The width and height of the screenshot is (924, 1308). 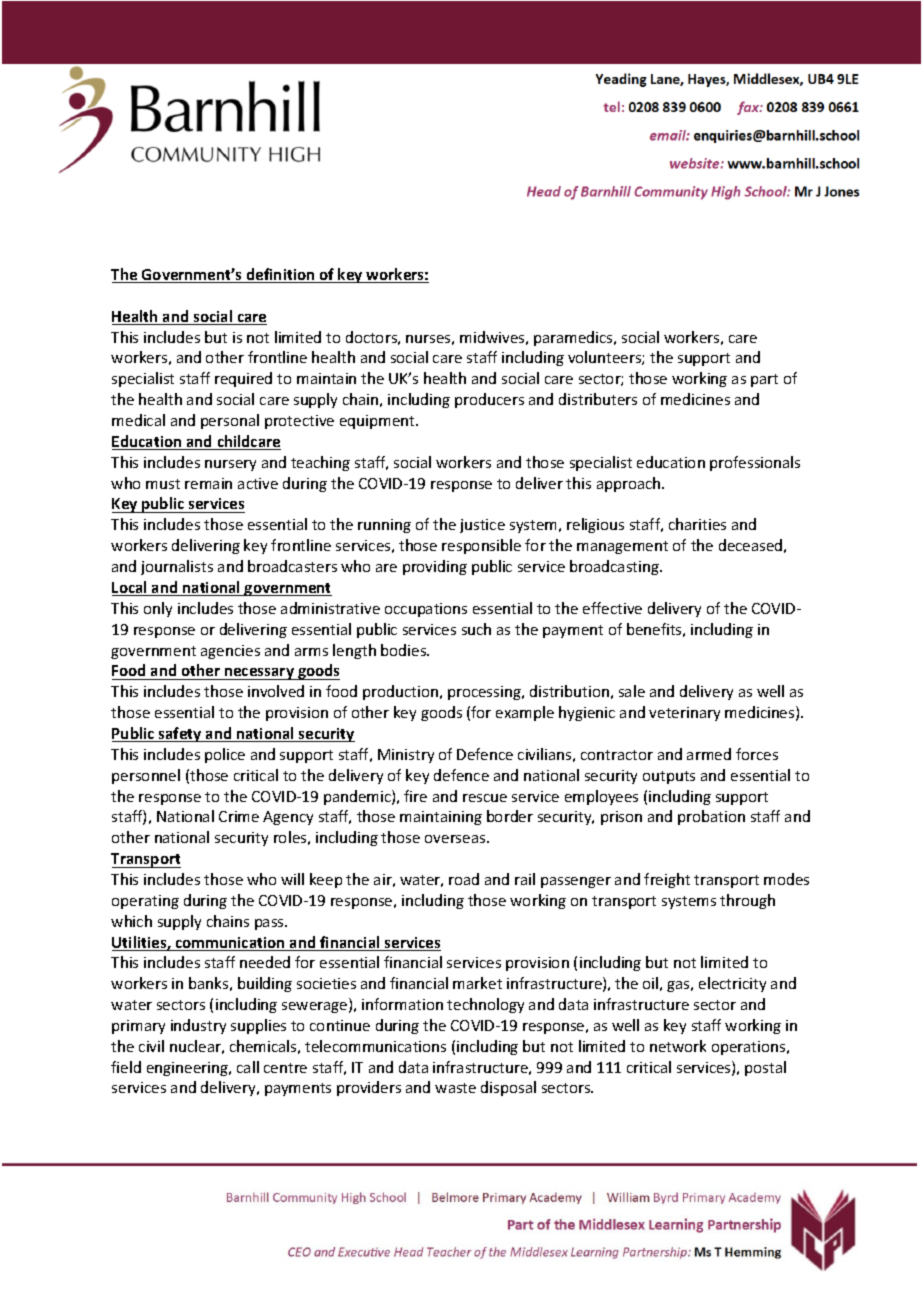 I want to click on part, so click(x=764, y=380).
